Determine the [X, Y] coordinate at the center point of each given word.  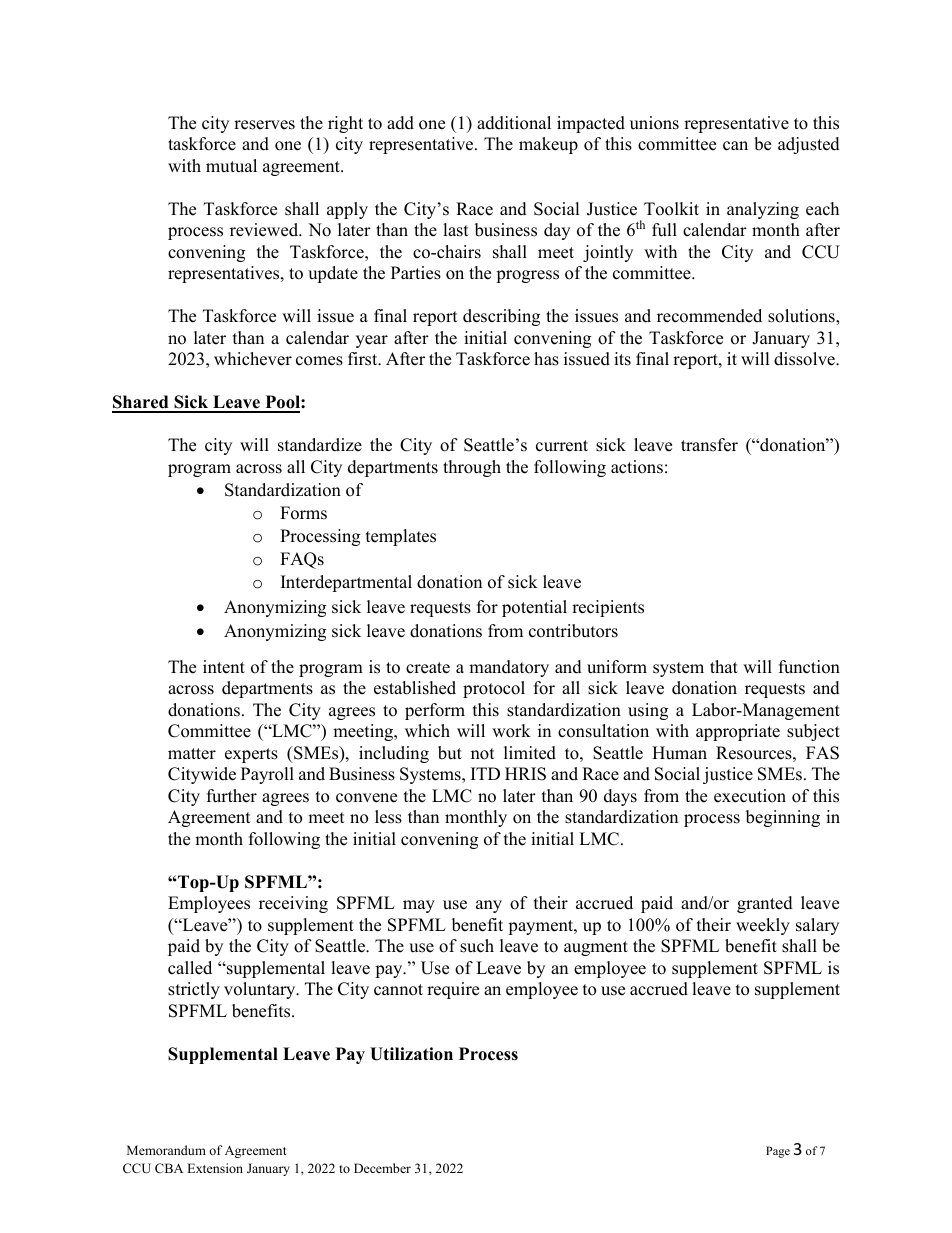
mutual [231, 166]
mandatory [509, 668]
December [382, 1168]
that [724, 666]
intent [224, 667]
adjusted [809, 145]
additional [514, 123]
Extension [215, 1168]
